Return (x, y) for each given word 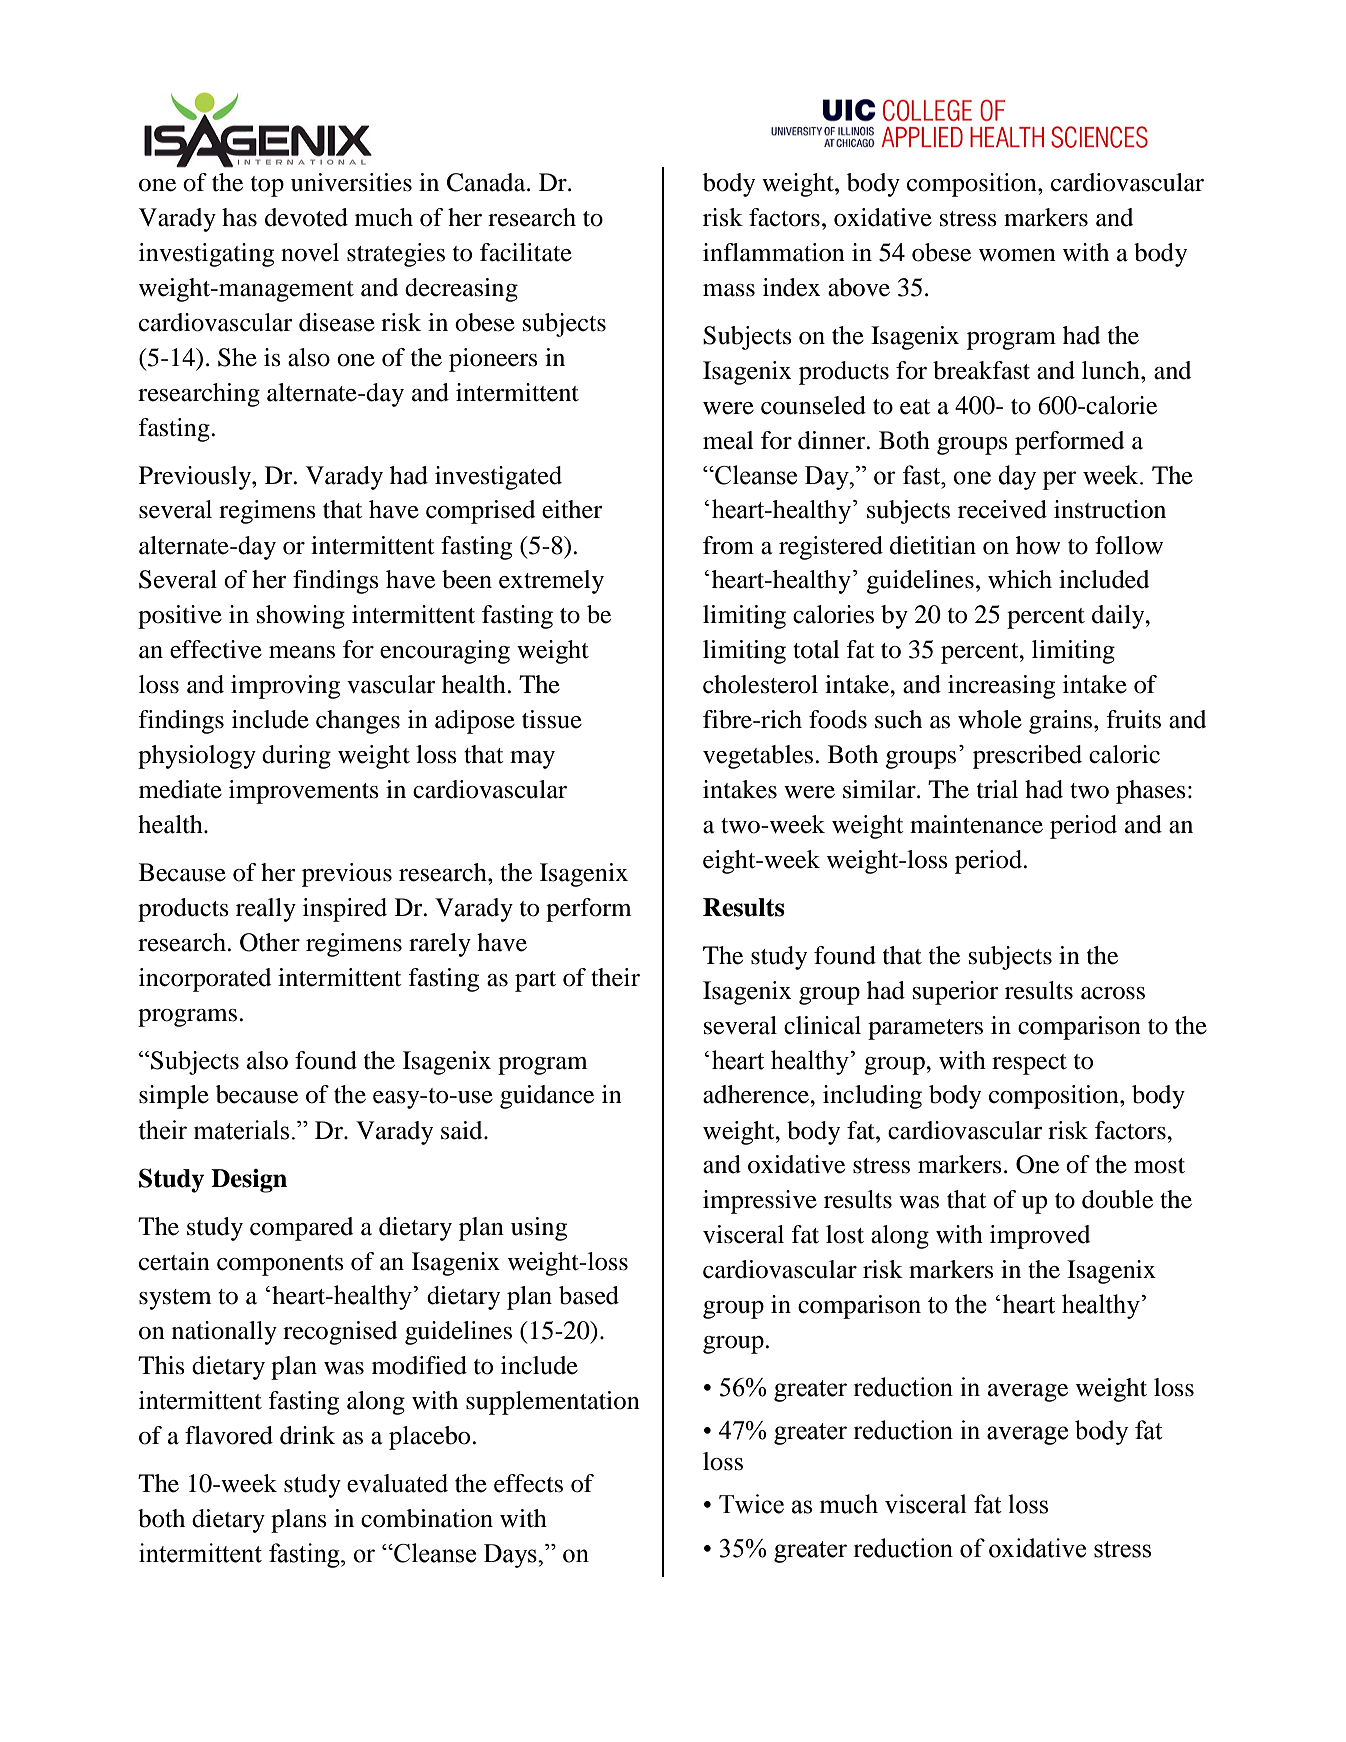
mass (729, 290)
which (1020, 579)
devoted (306, 217)
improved (1040, 1237)
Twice (751, 1504)
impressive (760, 1202)
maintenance (976, 824)
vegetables (758, 757)
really (266, 910)
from (728, 545)
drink (307, 1435)
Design (249, 1181)
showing (301, 617)
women (1017, 255)
